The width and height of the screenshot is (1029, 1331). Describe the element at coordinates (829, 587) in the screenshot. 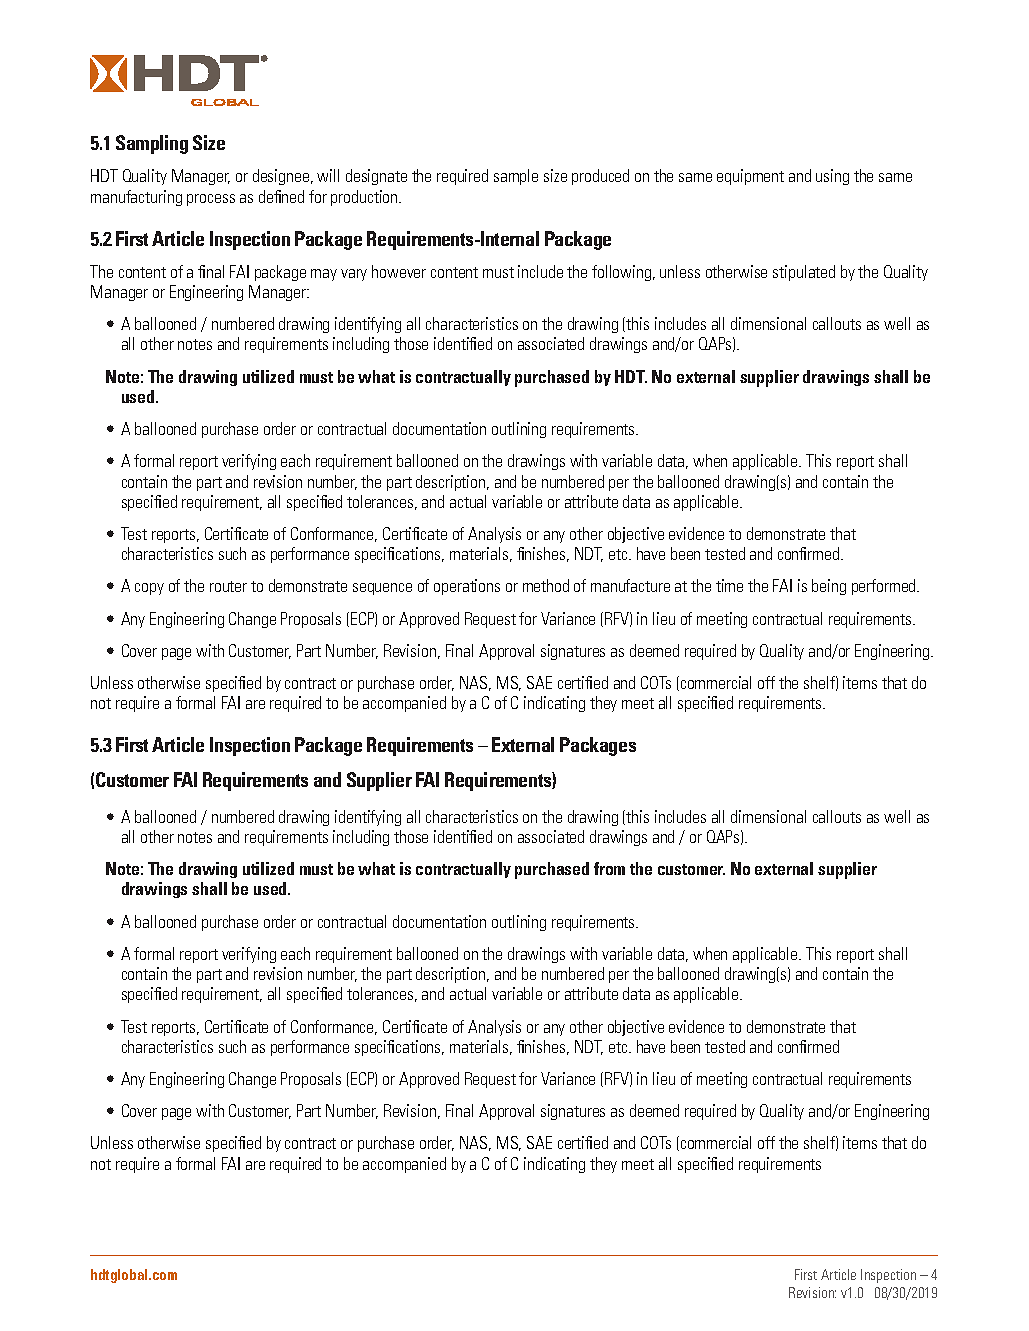

I see `being` at that location.
